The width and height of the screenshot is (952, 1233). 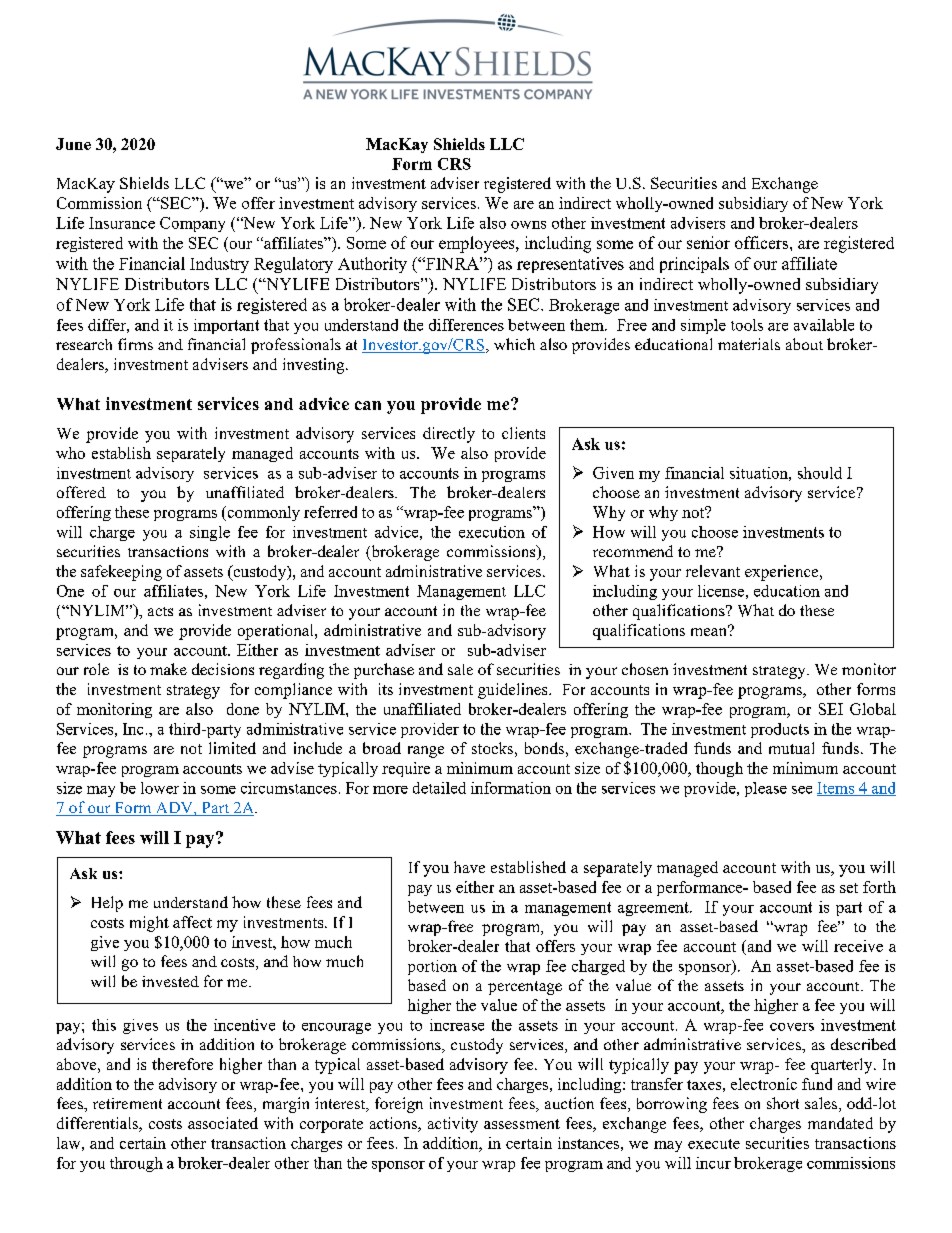 I want to click on SEI, so click(x=831, y=709).
